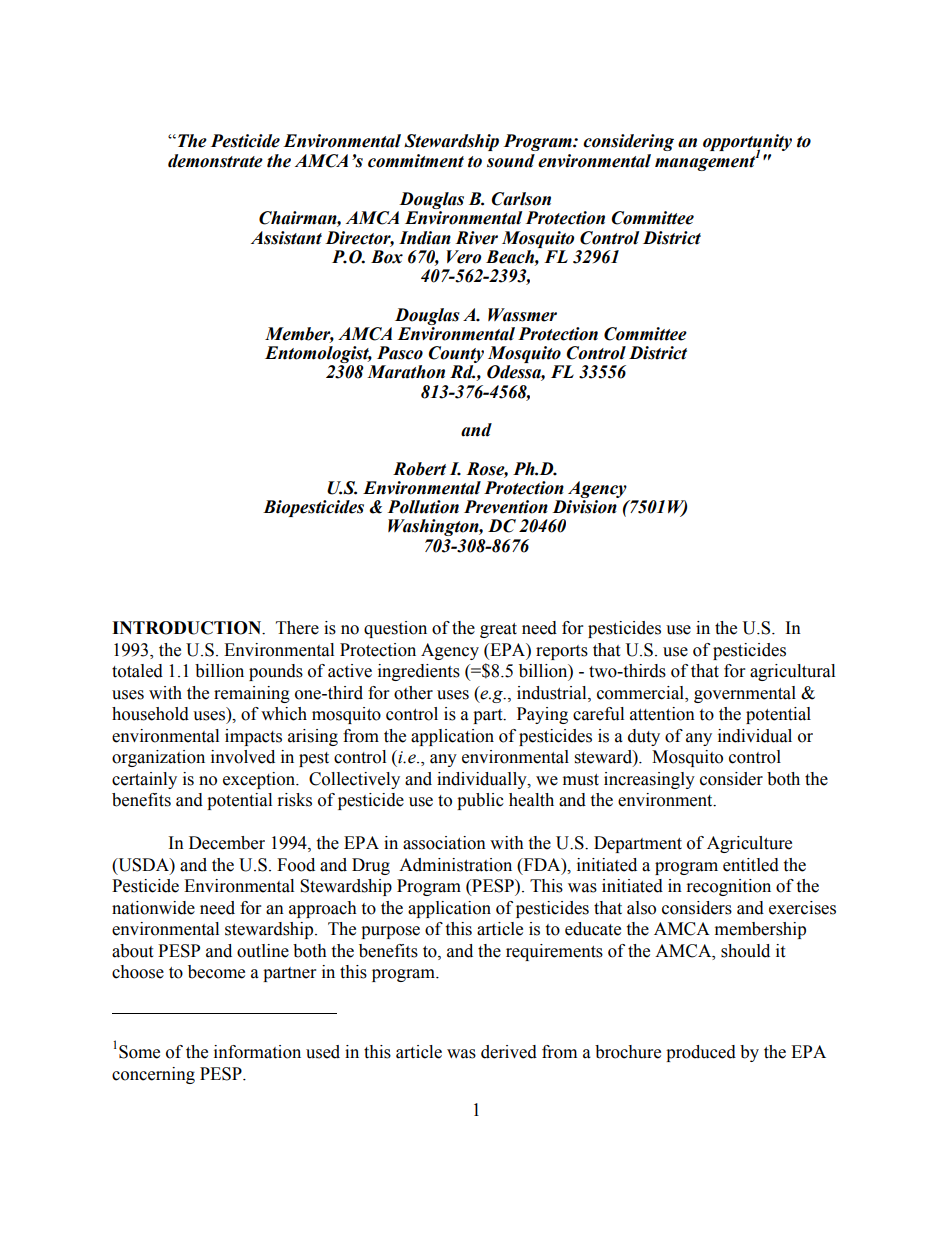 This screenshot has width=952, height=1233. What do you see at coordinates (498, 630) in the screenshot?
I see `great` at bounding box center [498, 630].
